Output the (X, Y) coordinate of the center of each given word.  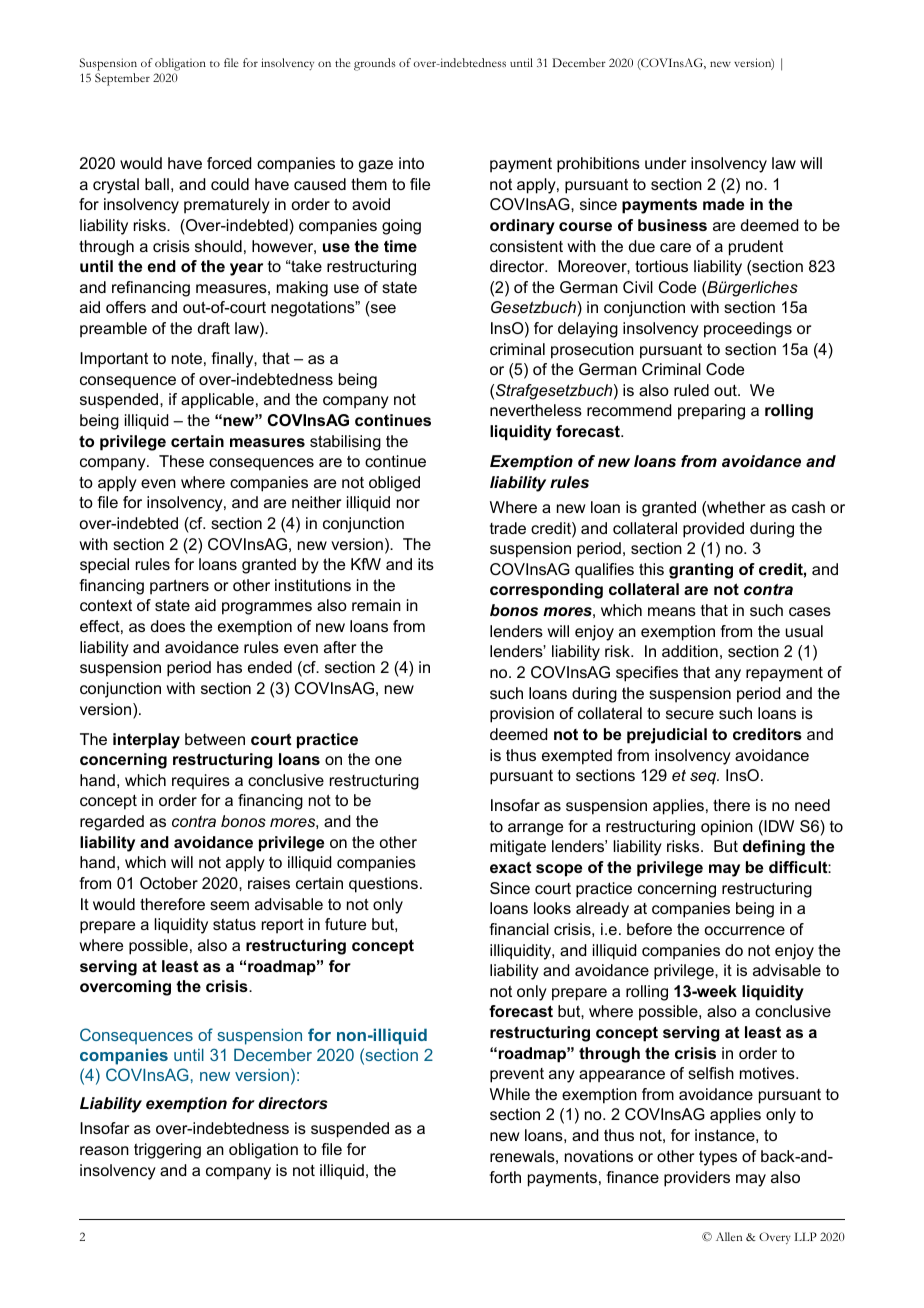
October (169, 883)
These (181, 461)
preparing (711, 412)
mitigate (518, 848)
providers (697, 1179)
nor (408, 503)
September (122, 79)
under (665, 163)
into (411, 163)
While (510, 1094)
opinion (727, 828)
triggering (167, 1151)
